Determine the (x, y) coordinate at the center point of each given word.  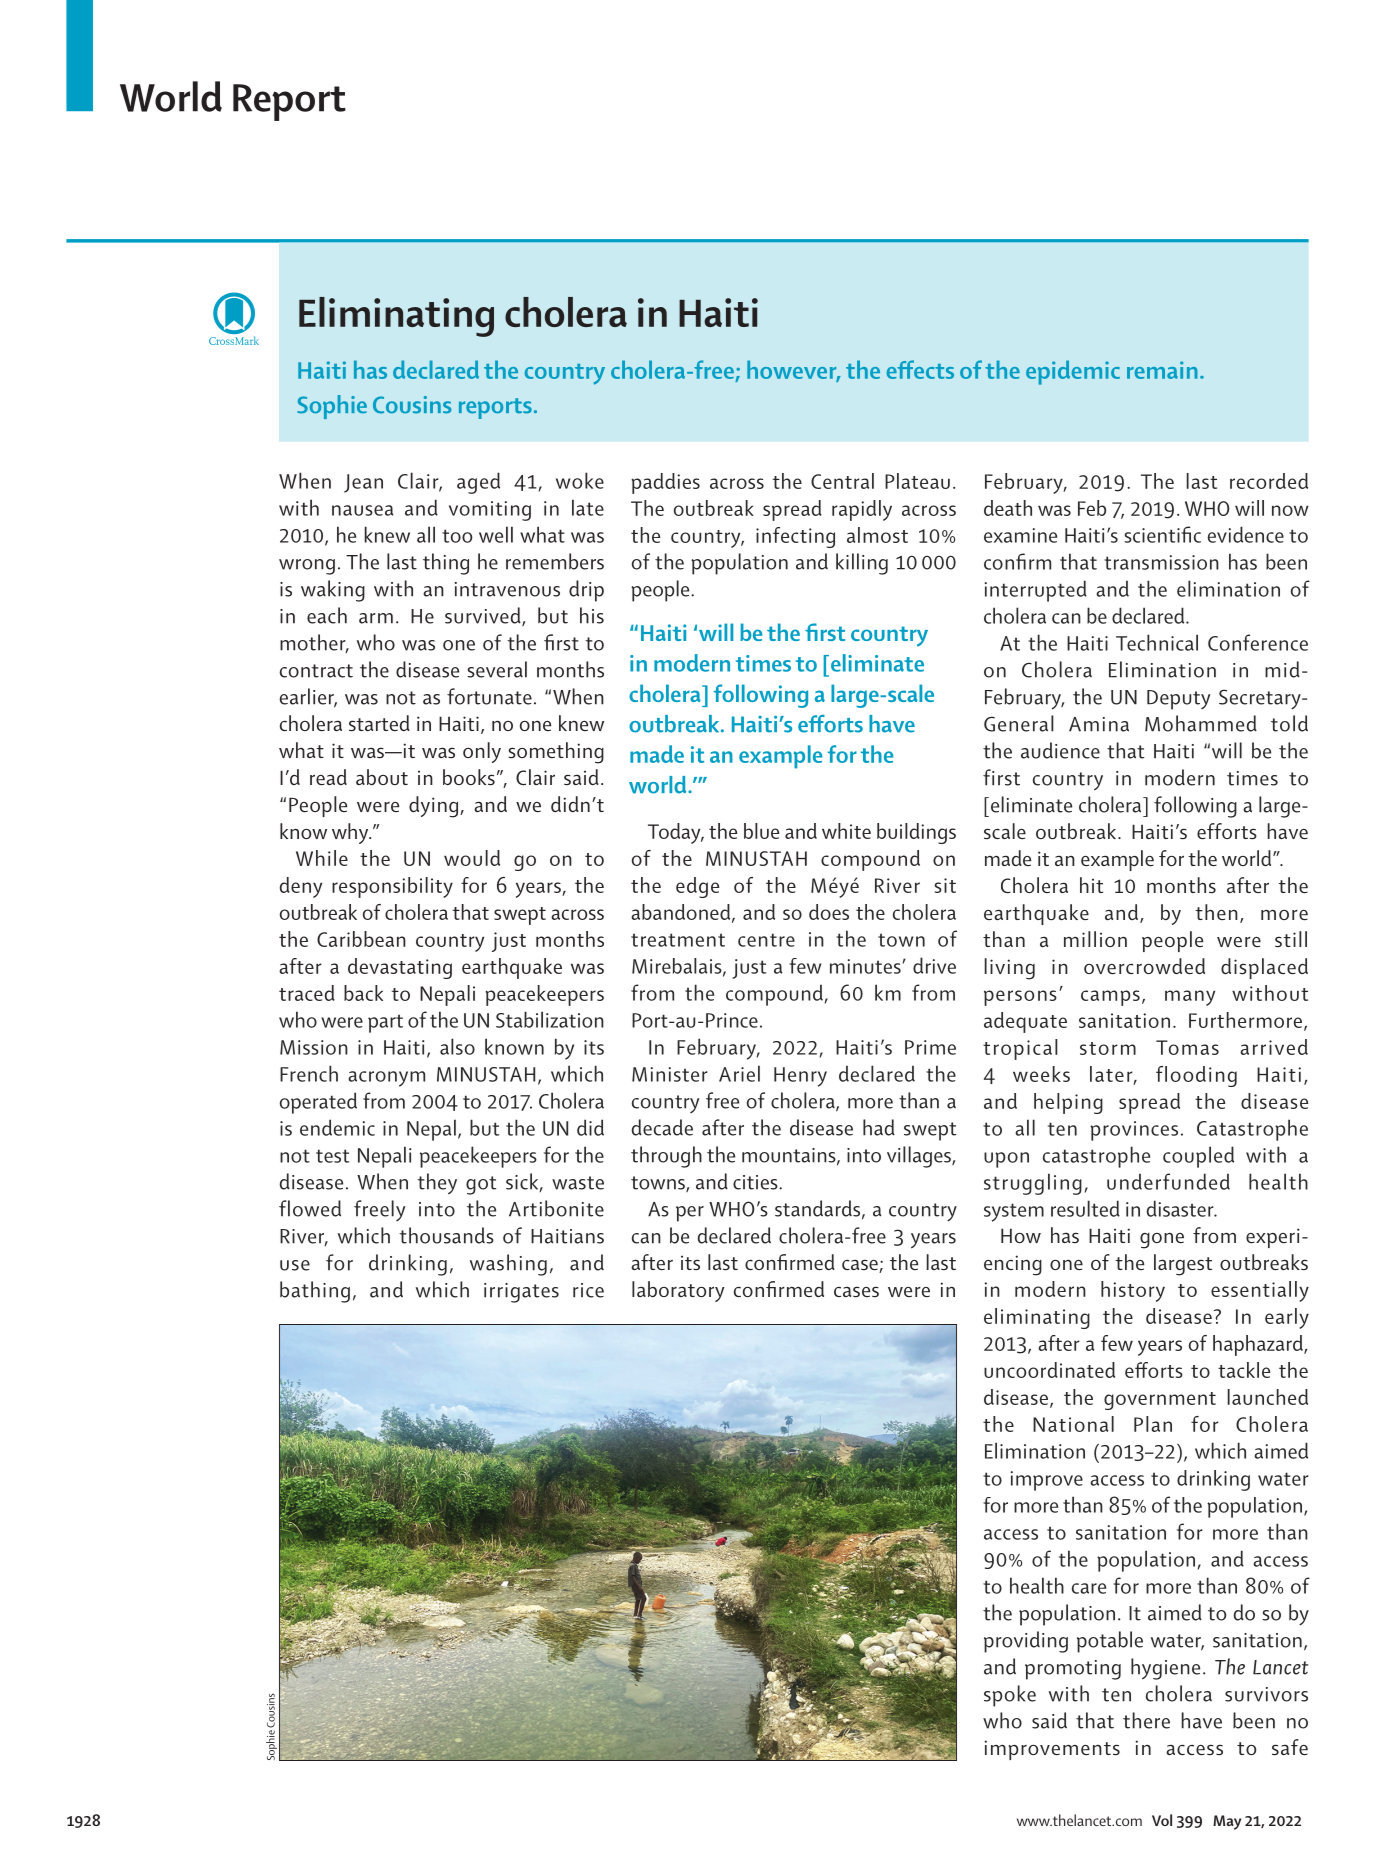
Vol (1162, 1820)
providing (1026, 1642)
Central (842, 481)
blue (761, 831)
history (1133, 1291)
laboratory (678, 1291)
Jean (363, 483)
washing (508, 1265)
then (1216, 912)
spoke (1010, 1696)
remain (1162, 370)
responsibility (392, 887)
